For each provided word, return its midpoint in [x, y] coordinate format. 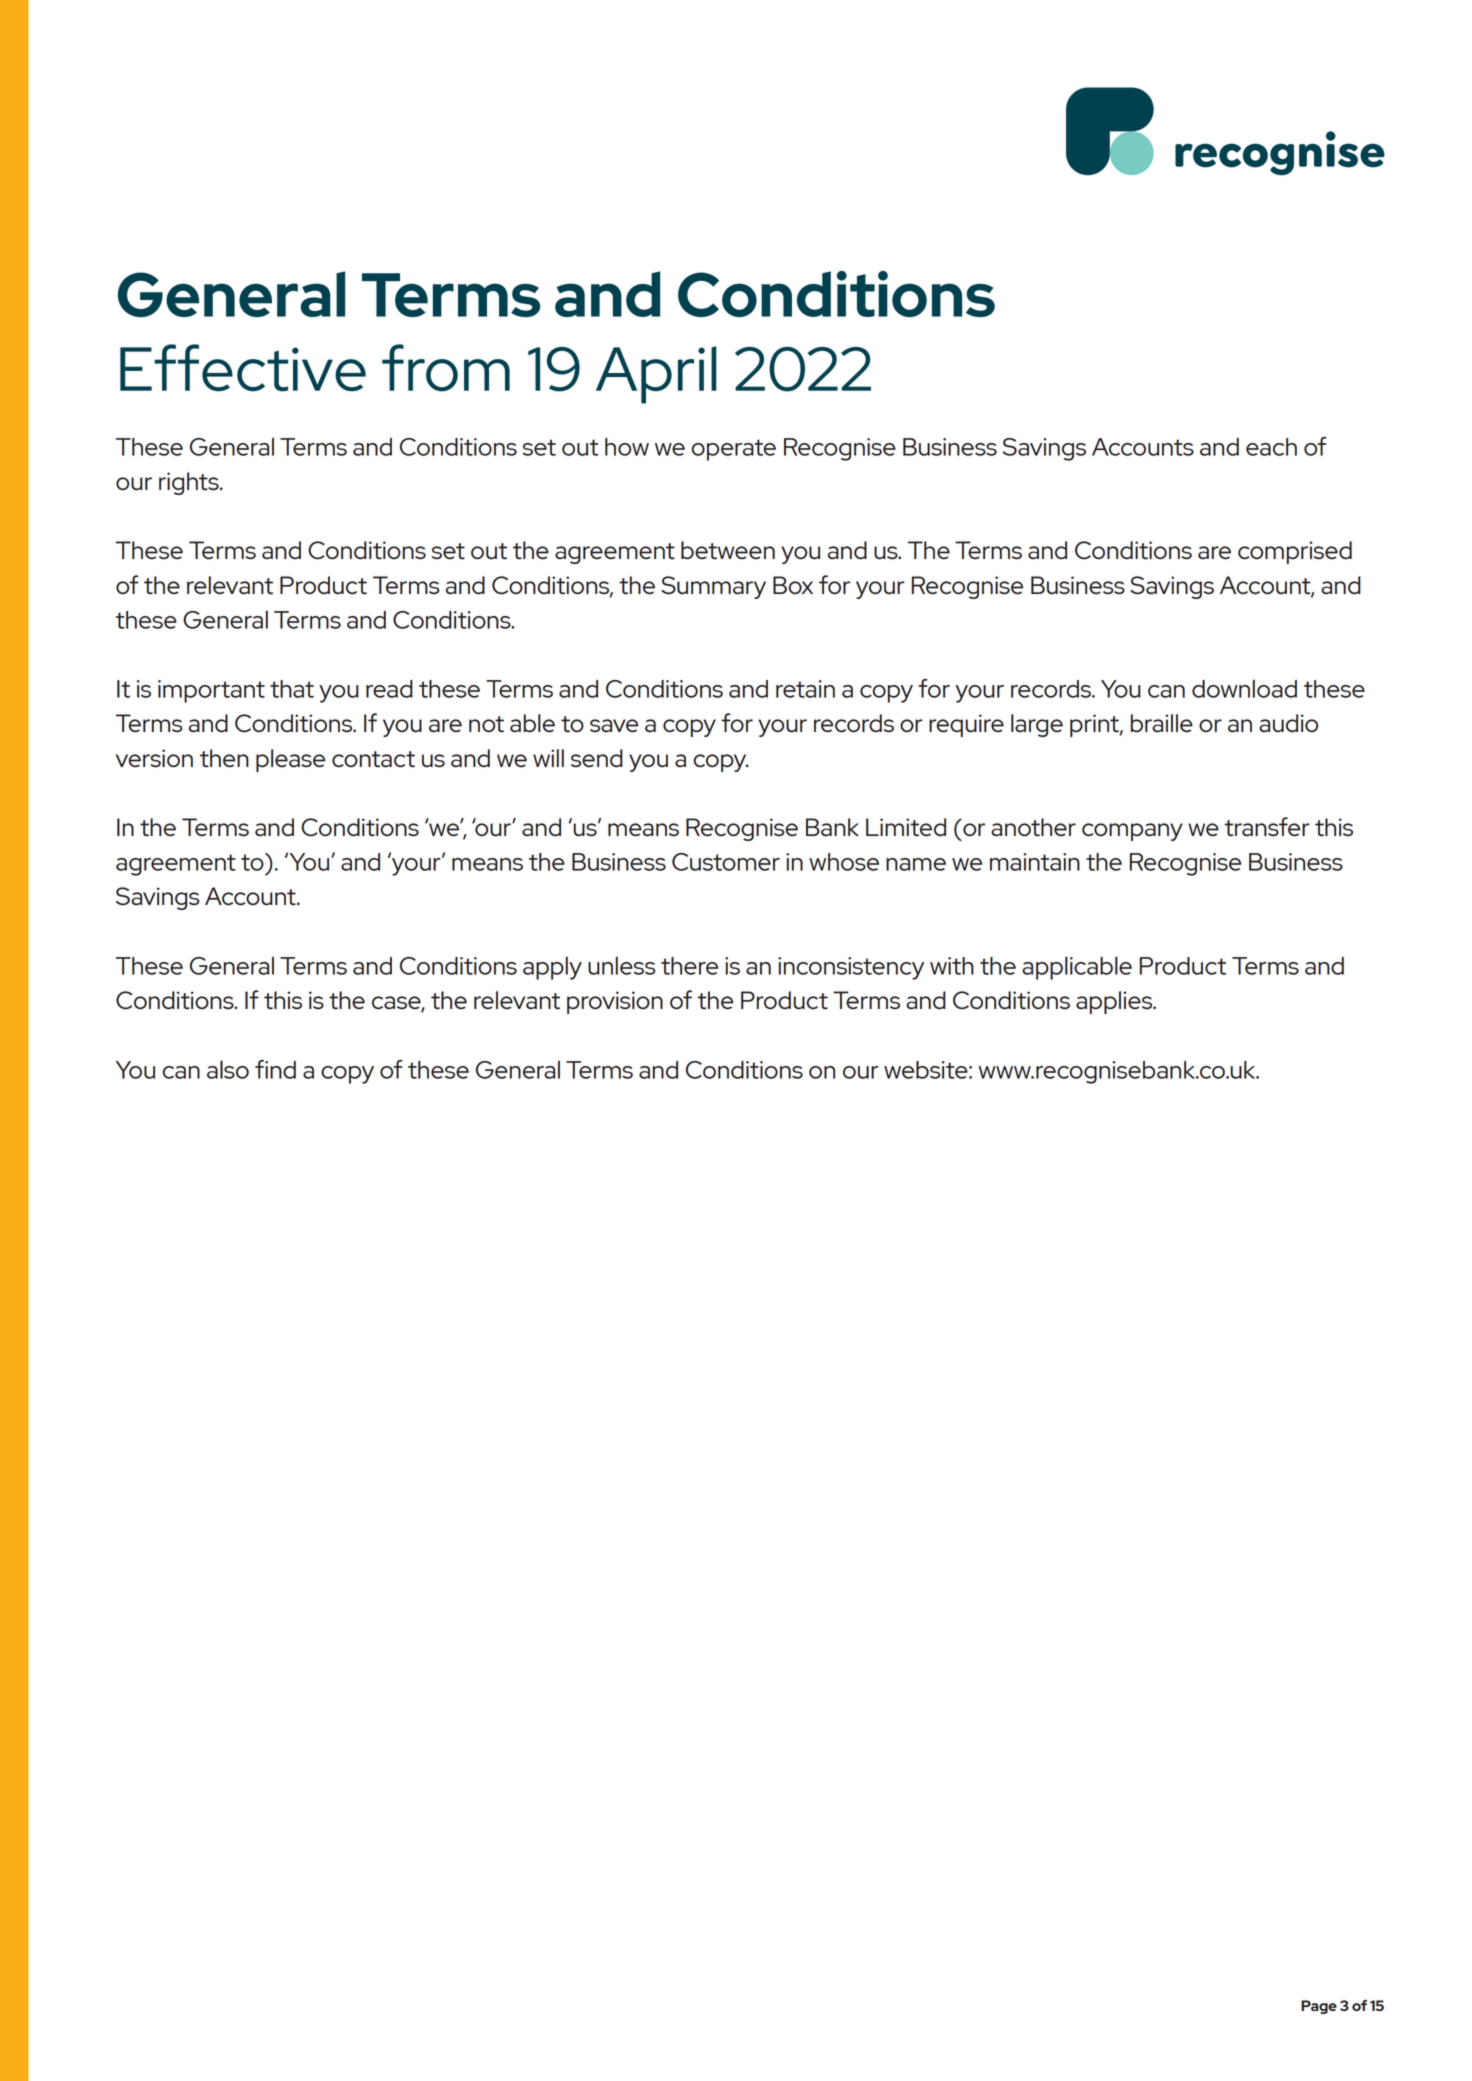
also [228, 1069]
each [1271, 447]
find [275, 1069]
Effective [243, 368]
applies [1115, 1002]
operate [734, 450]
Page [1319, 2007]
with [952, 966]
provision [615, 1002]
